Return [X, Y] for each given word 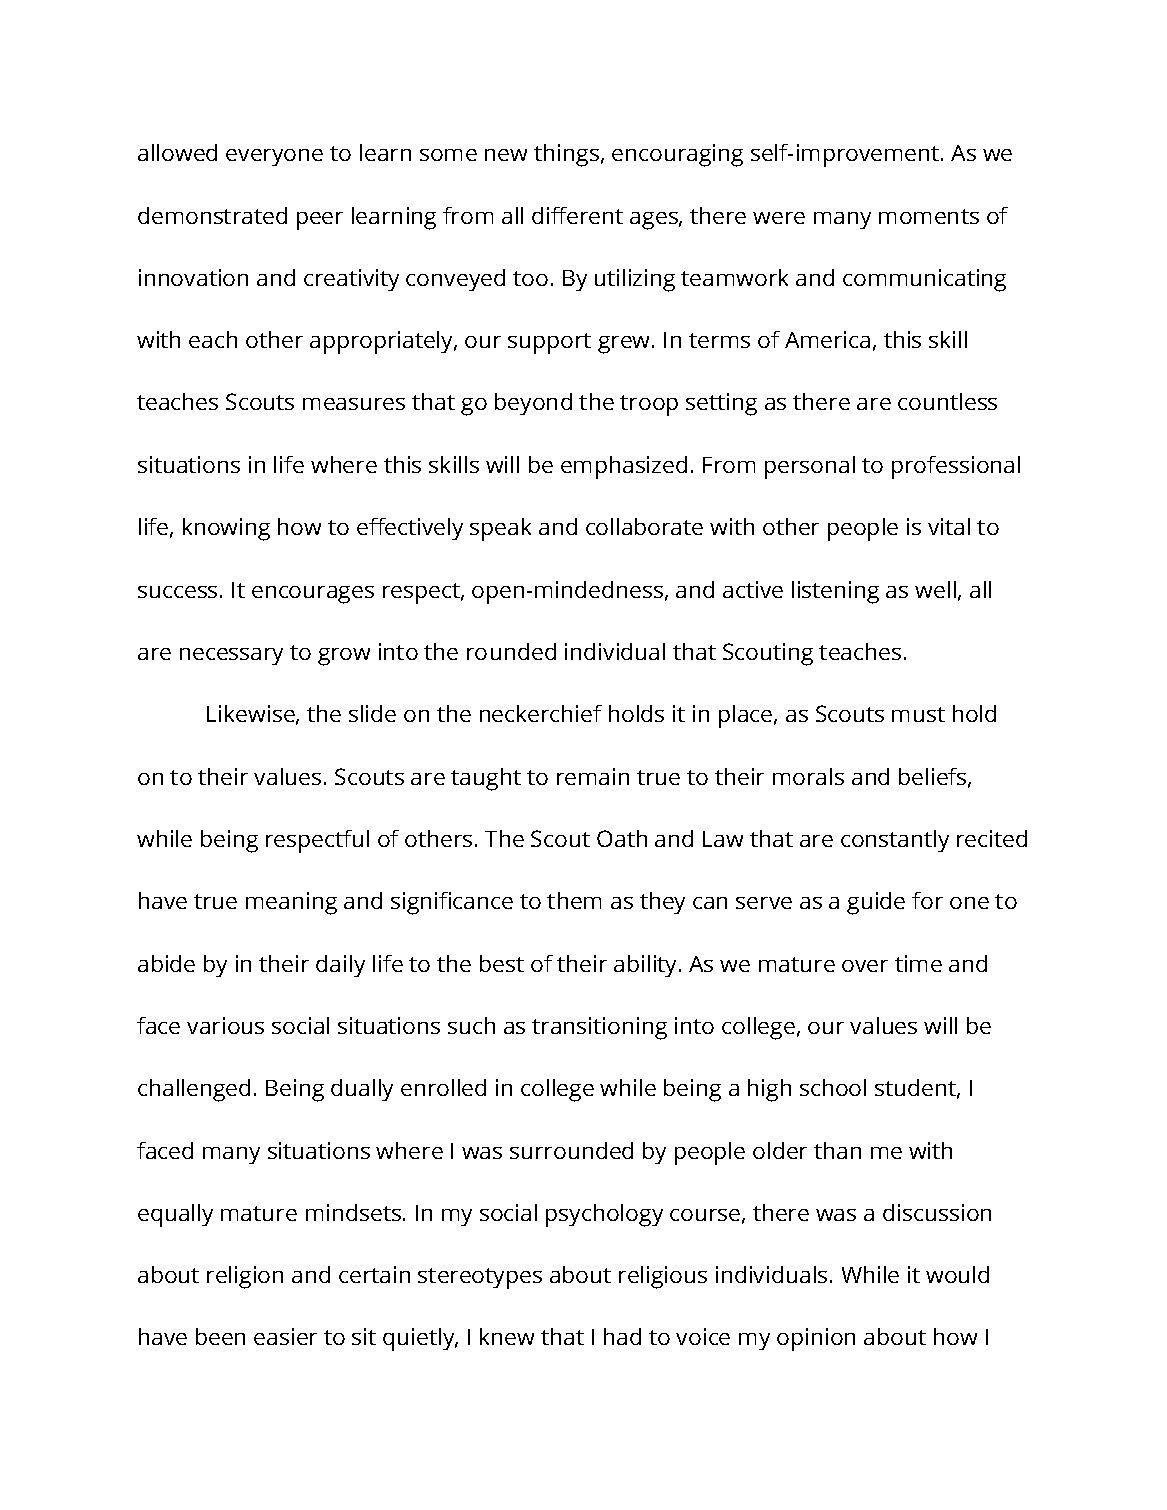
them [574, 900]
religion [245, 1277]
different [577, 215]
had [622, 1336]
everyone [274, 157]
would [957, 1274]
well [935, 589]
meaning [291, 903]
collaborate [644, 526]
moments [929, 216]
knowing [226, 529]
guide [876, 903]
